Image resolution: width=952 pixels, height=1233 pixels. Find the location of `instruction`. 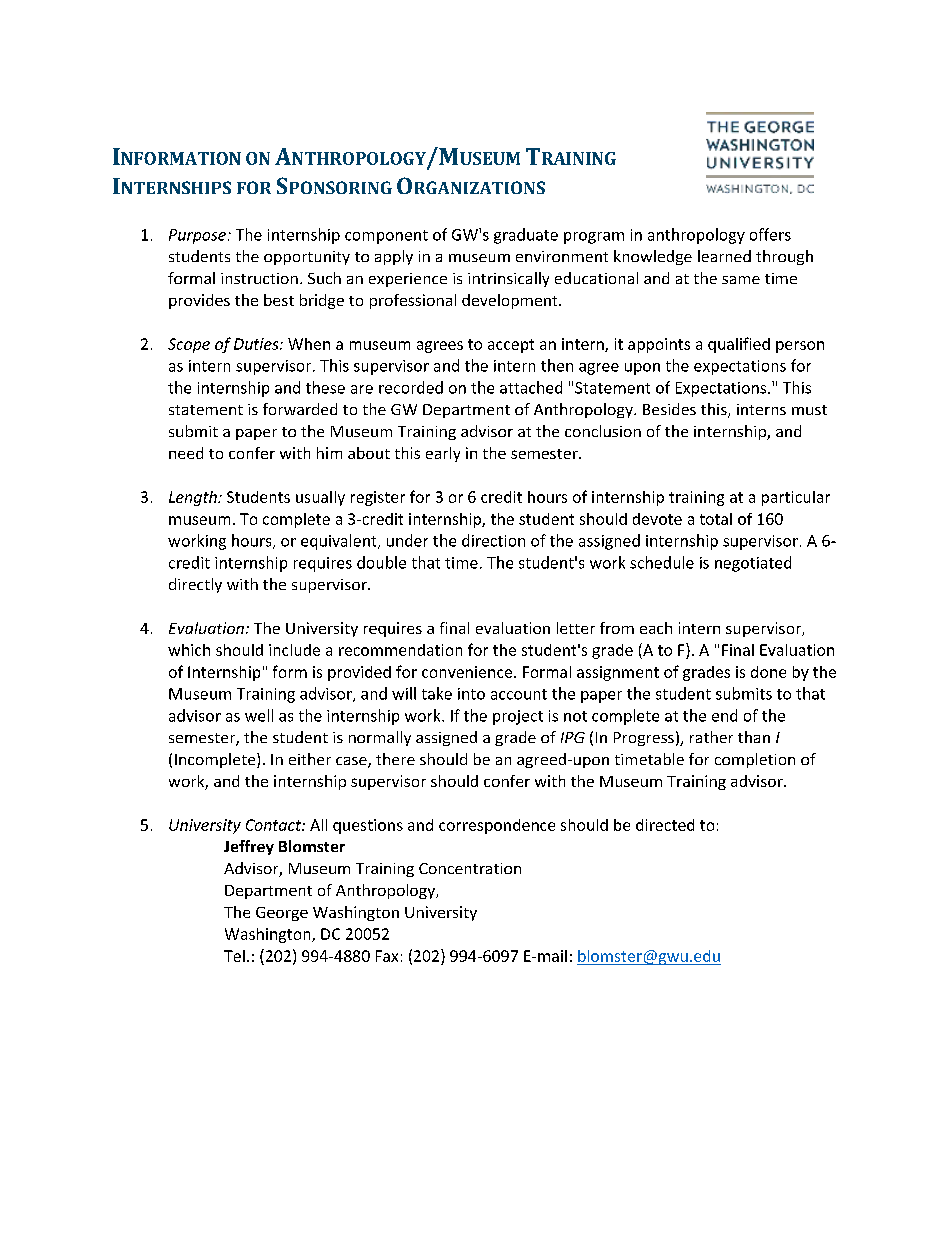

instruction is located at coordinates (259, 278).
